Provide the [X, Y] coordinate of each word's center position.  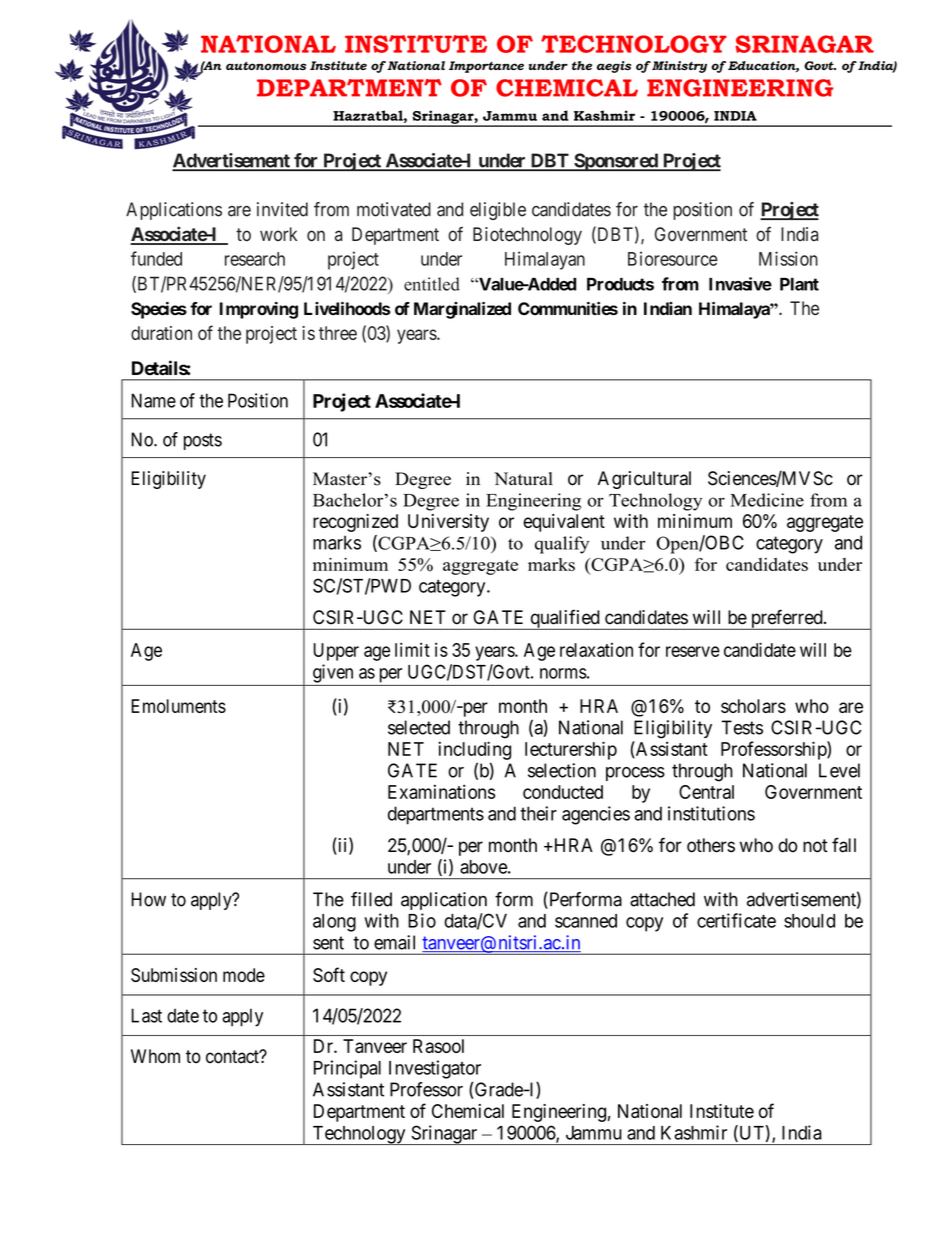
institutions [711, 813]
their [538, 813]
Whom [155, 1056]
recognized [355, 523]
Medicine [767, 500]
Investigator [435, 1069]
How [148, 899]
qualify [562, 545]
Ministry [678, 67]
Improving [259, 310]
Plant [799, 284]
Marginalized [462, 310]
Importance [486, 67]
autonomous [266, 65]
